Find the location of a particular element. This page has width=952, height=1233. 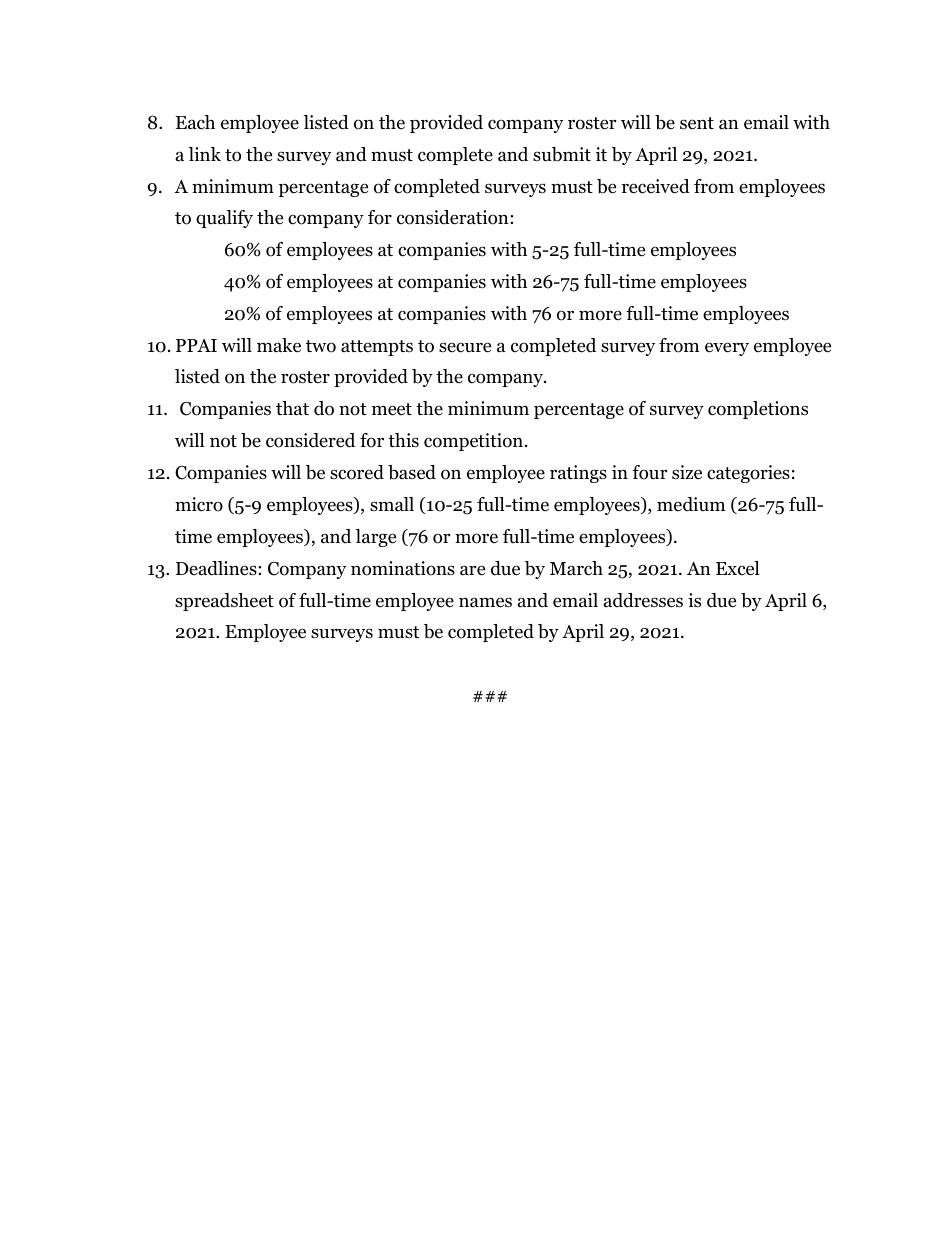

size is located at coordinates (687, 472).
